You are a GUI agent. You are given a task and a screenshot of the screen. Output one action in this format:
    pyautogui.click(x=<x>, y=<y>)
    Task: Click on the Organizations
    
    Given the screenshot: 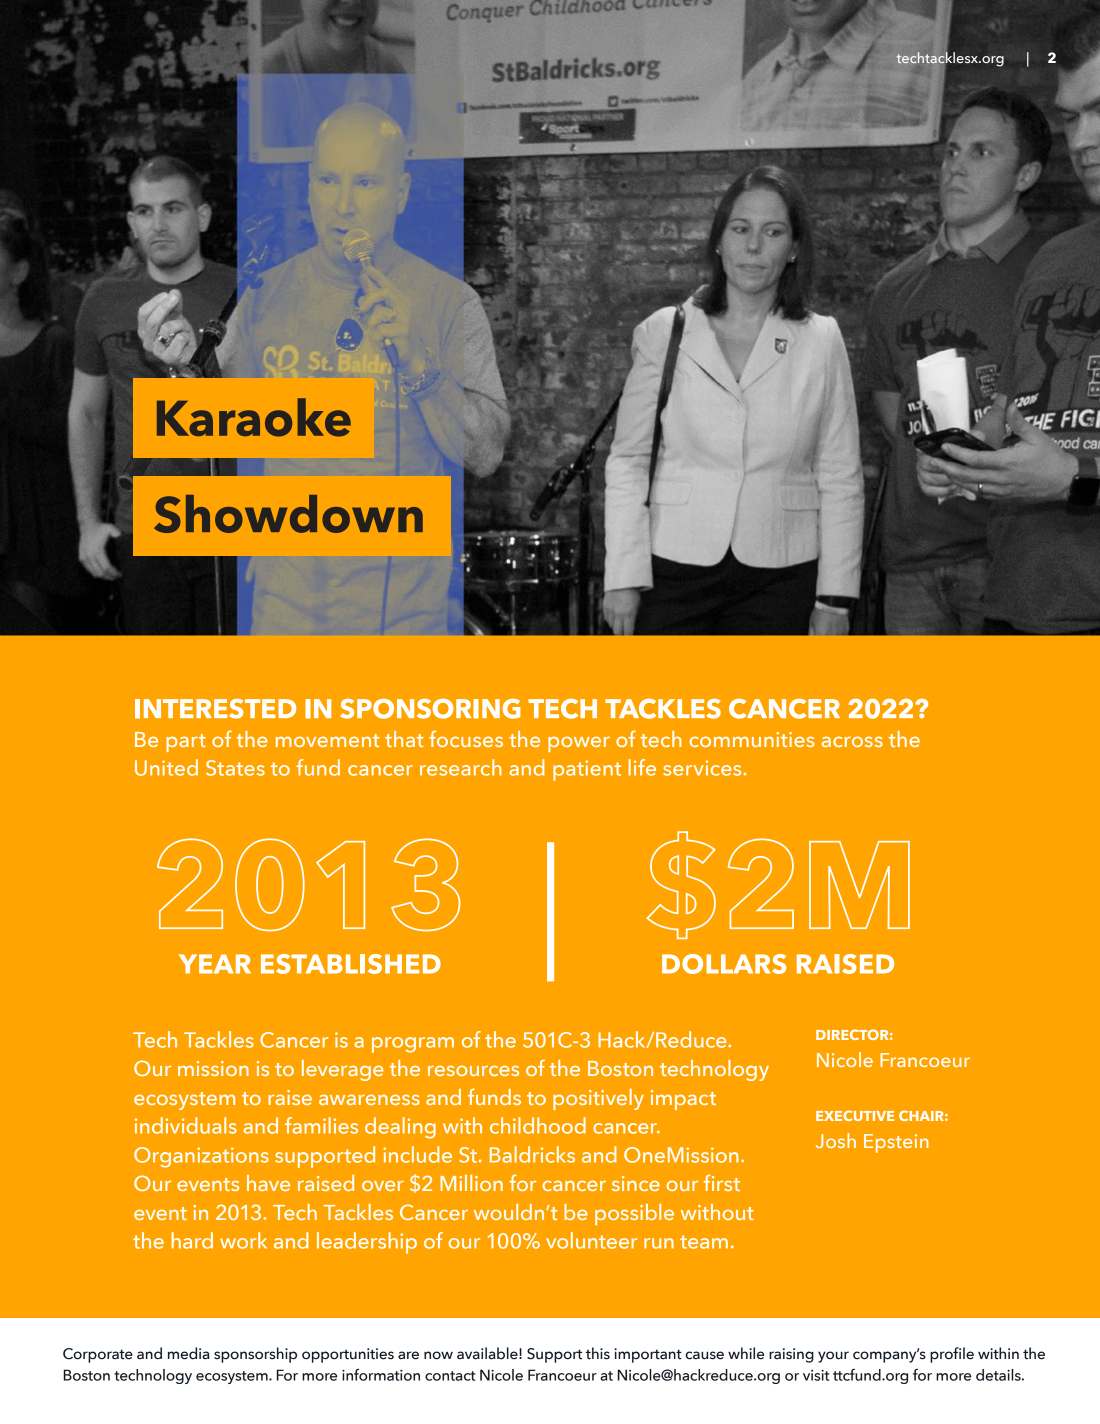 What is the action you would take?
    pyautogui.click(x=201, y=1157)
